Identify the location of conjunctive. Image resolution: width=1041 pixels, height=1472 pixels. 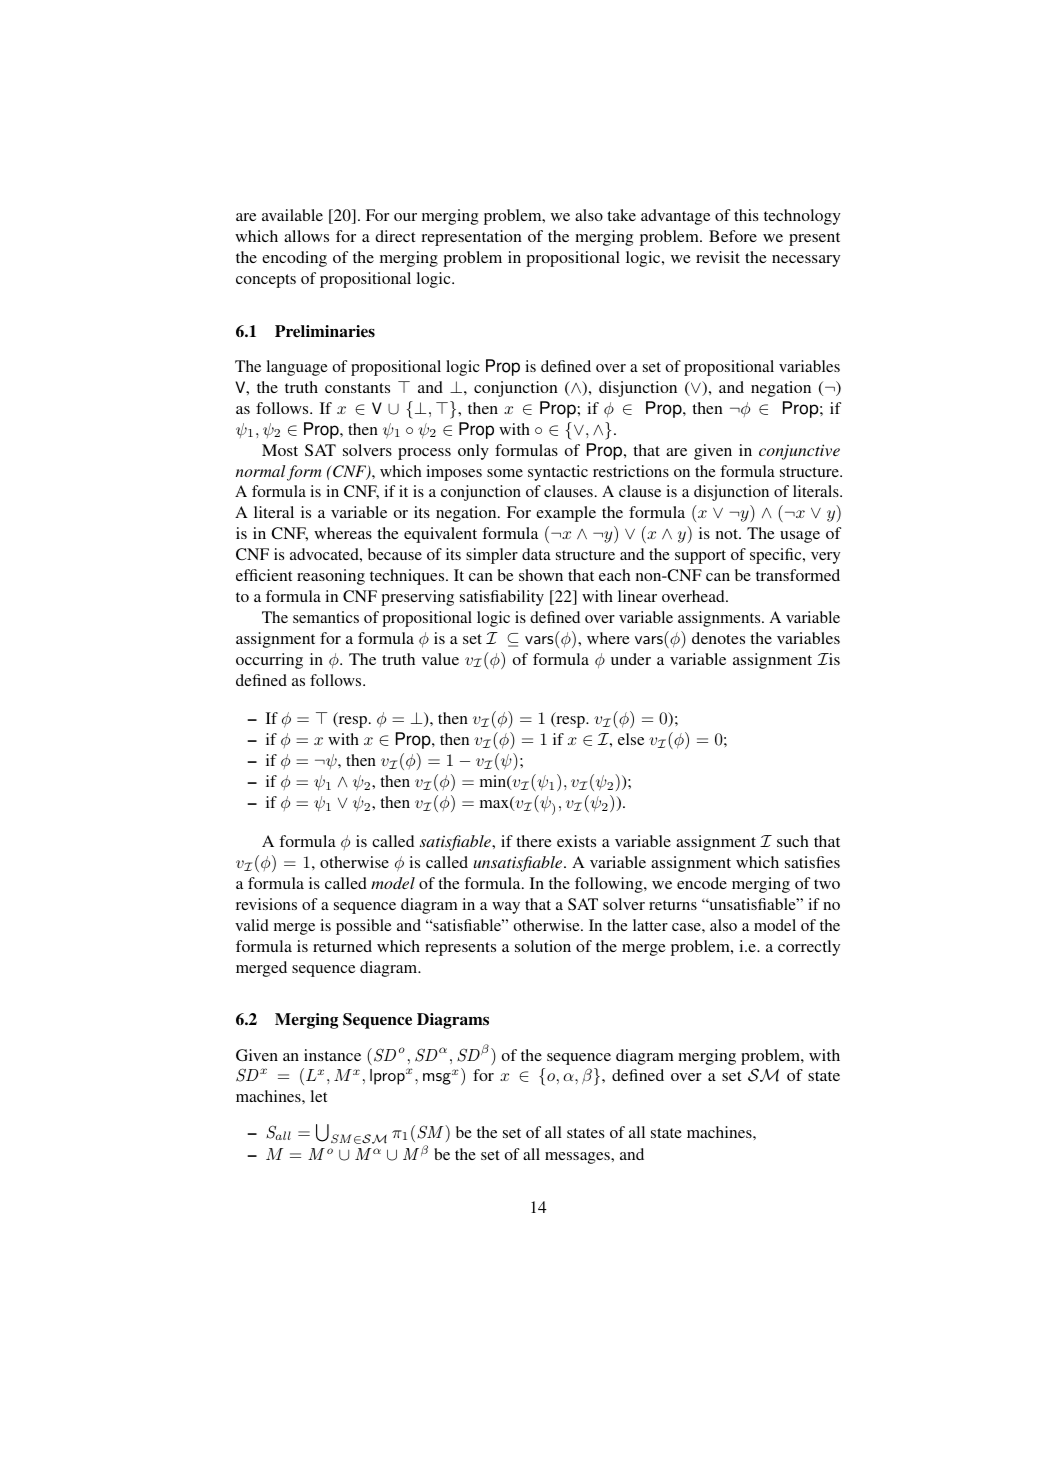
(799, 452).
